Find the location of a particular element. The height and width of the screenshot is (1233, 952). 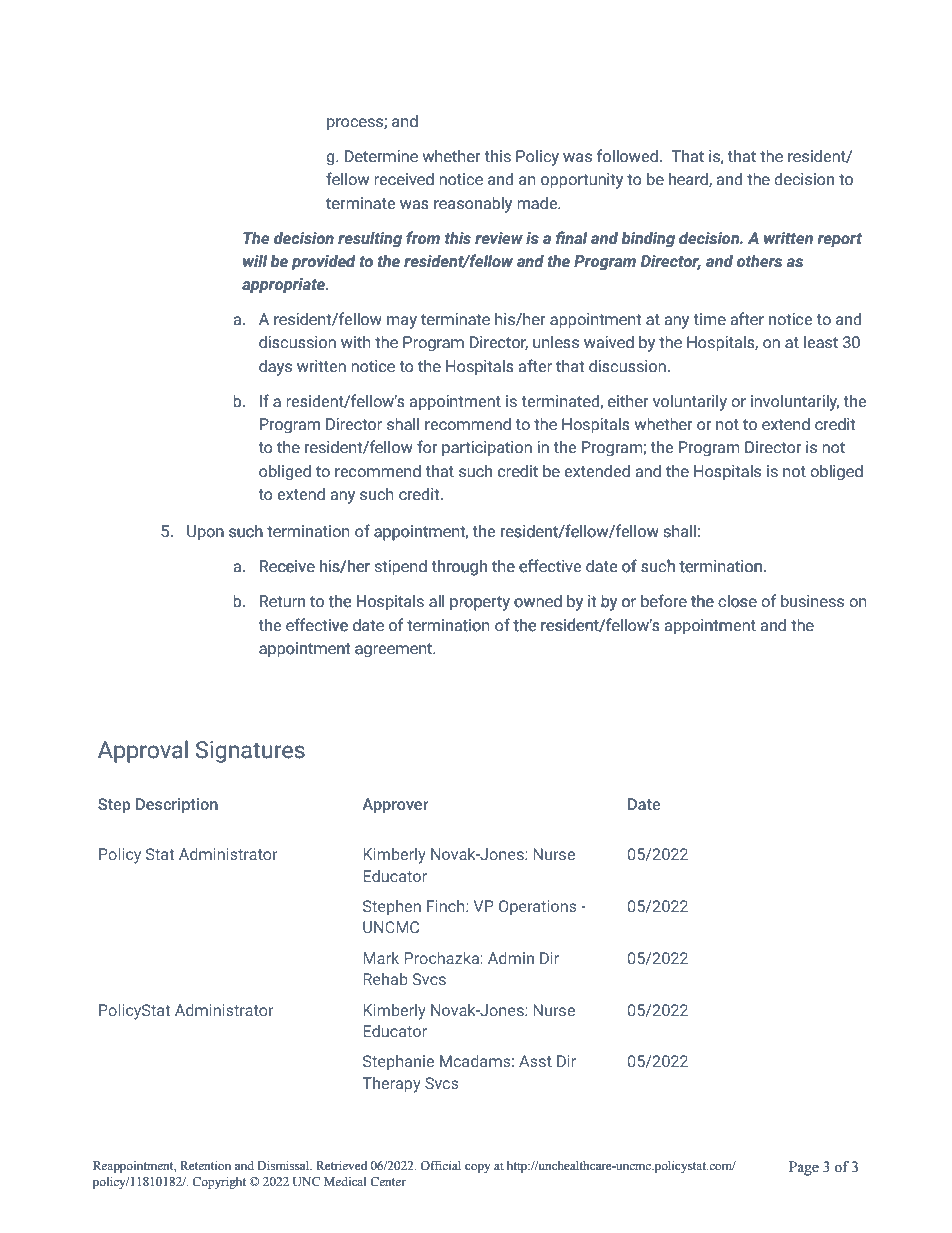

made is located at coordinates (538, 203).
